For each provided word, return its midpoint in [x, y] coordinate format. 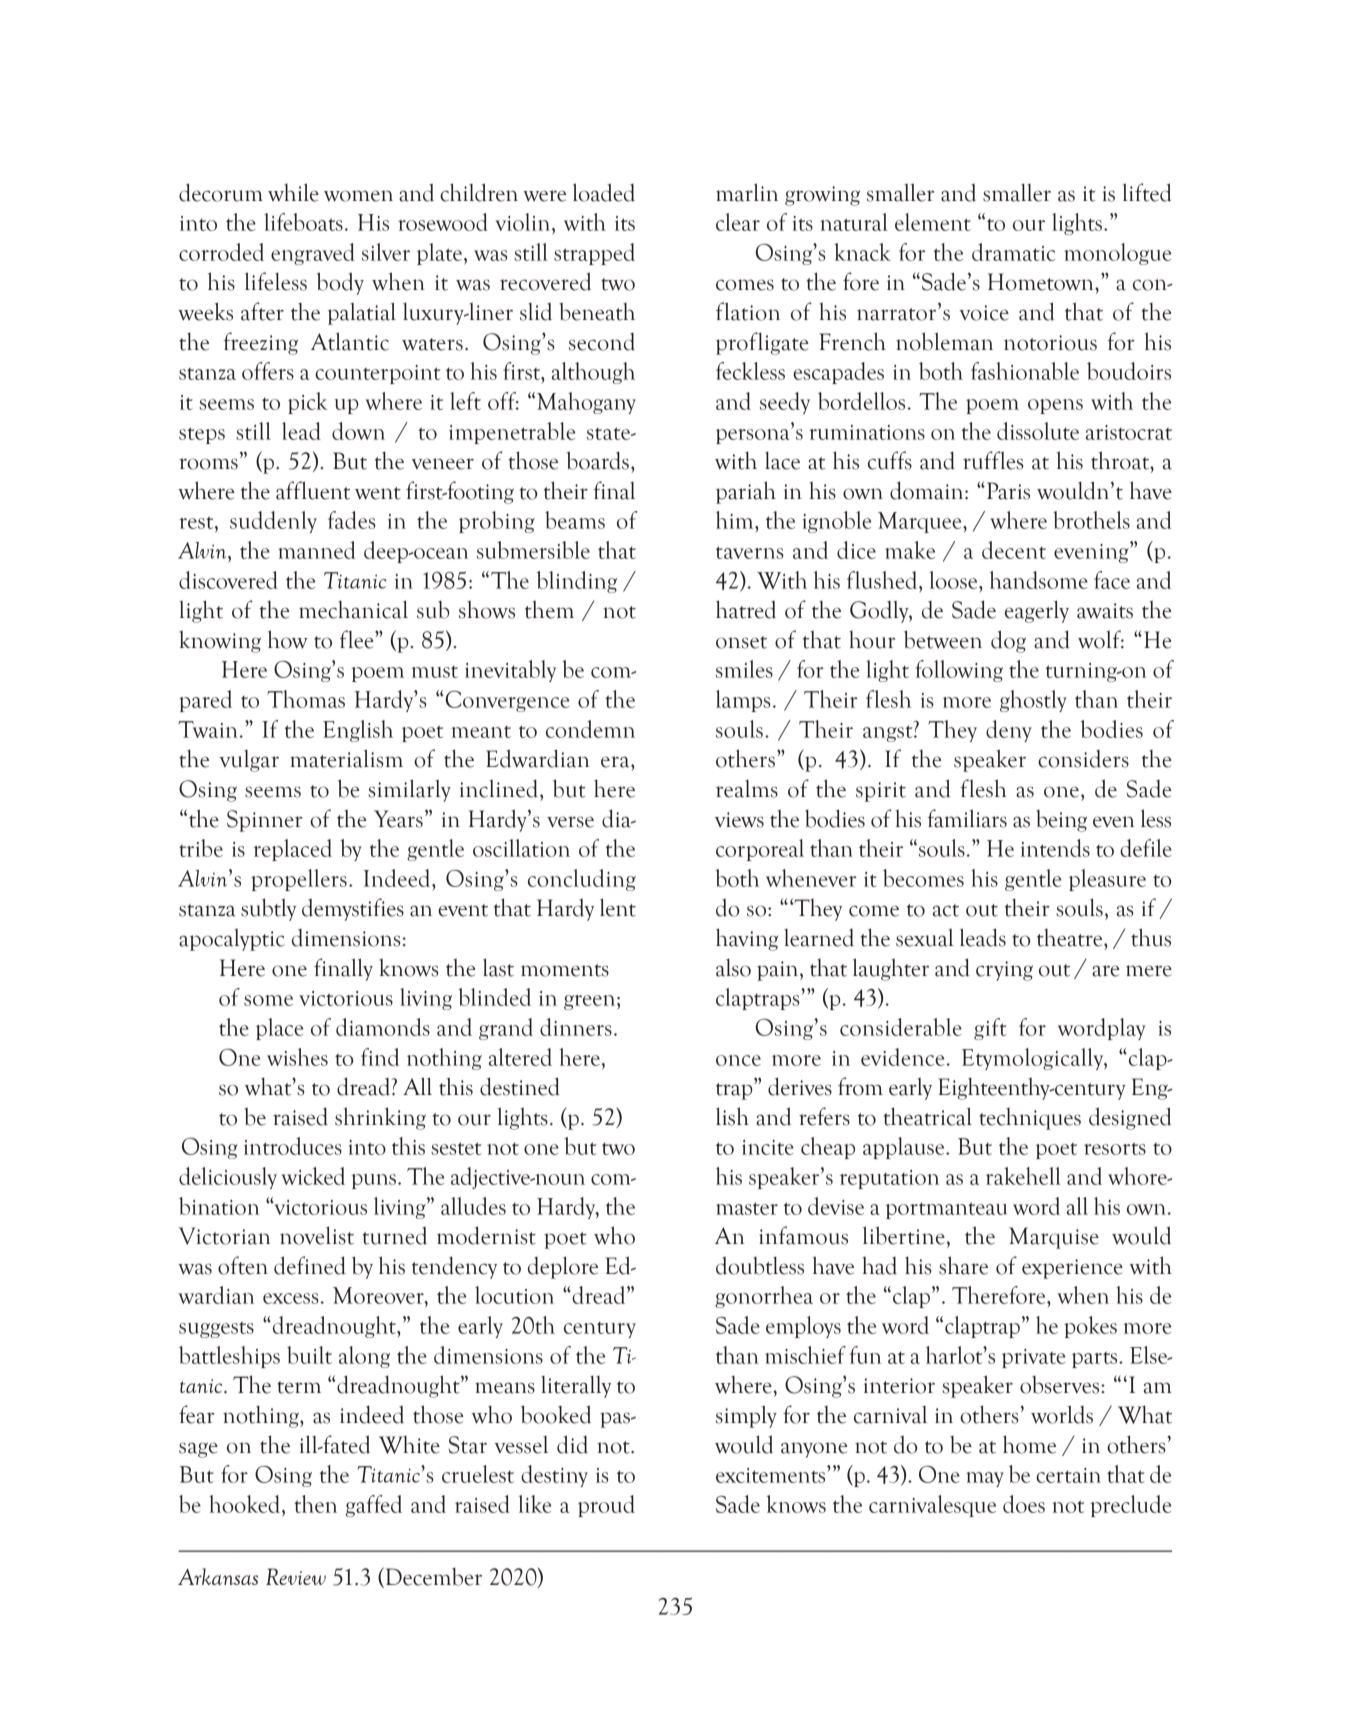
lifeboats [303, 222]
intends [1055, 848]
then [315, 1504]
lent [618, 907]
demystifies [353, 909]
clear [738, 222]
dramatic [1013, 252]
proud [606, 1506]
